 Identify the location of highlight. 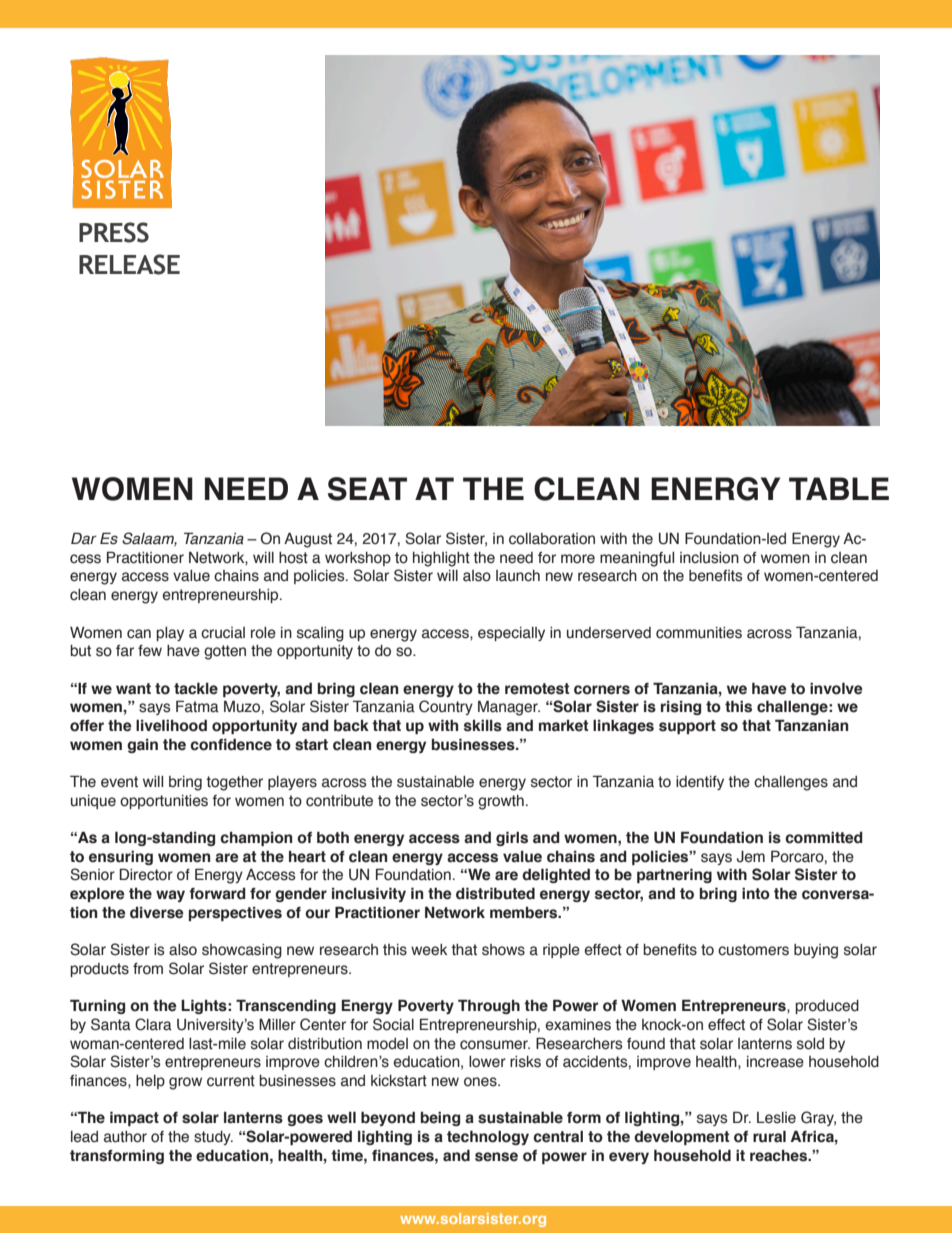
(441, 559).
